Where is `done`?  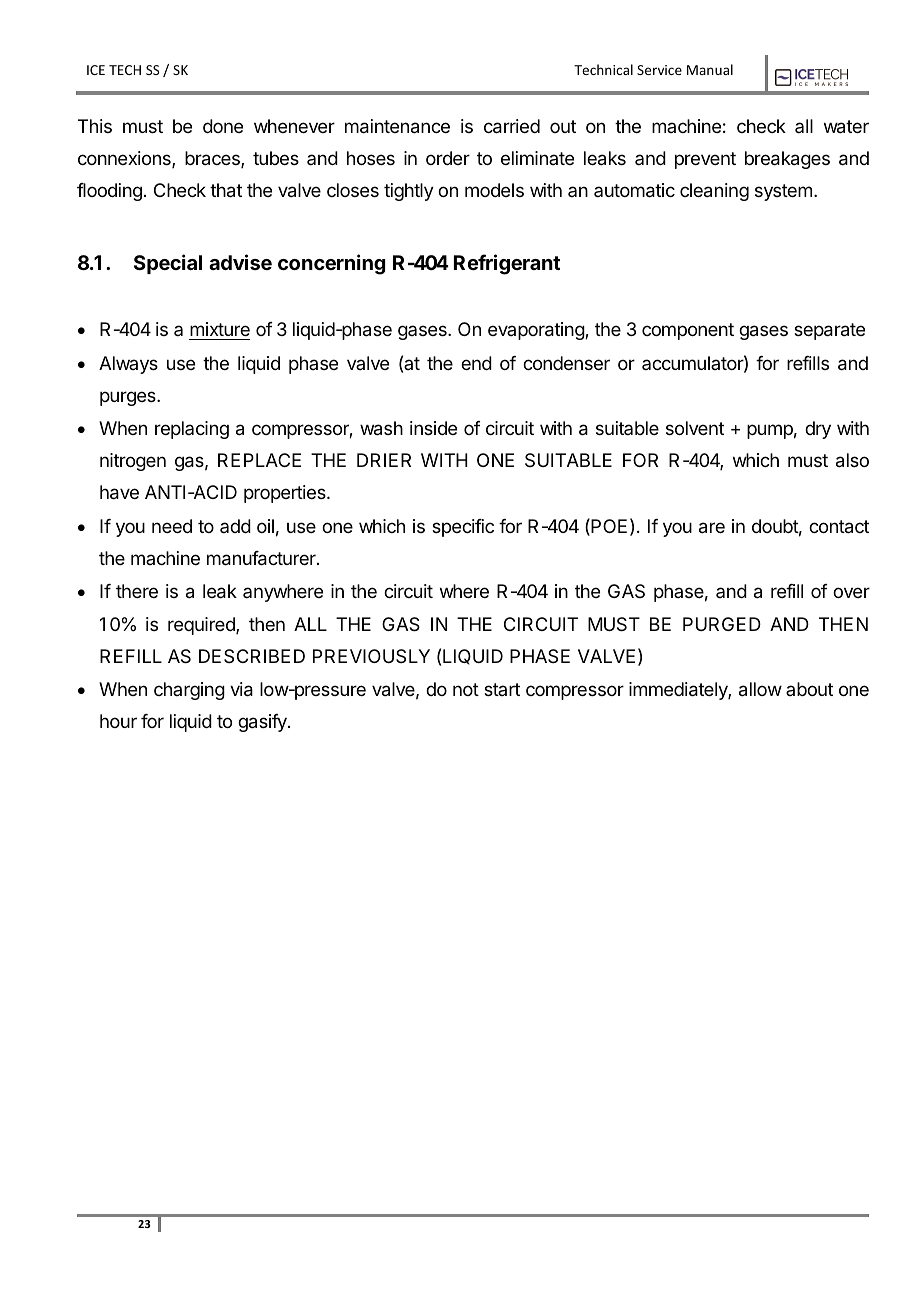 done is located at coordinates (223, 126).
